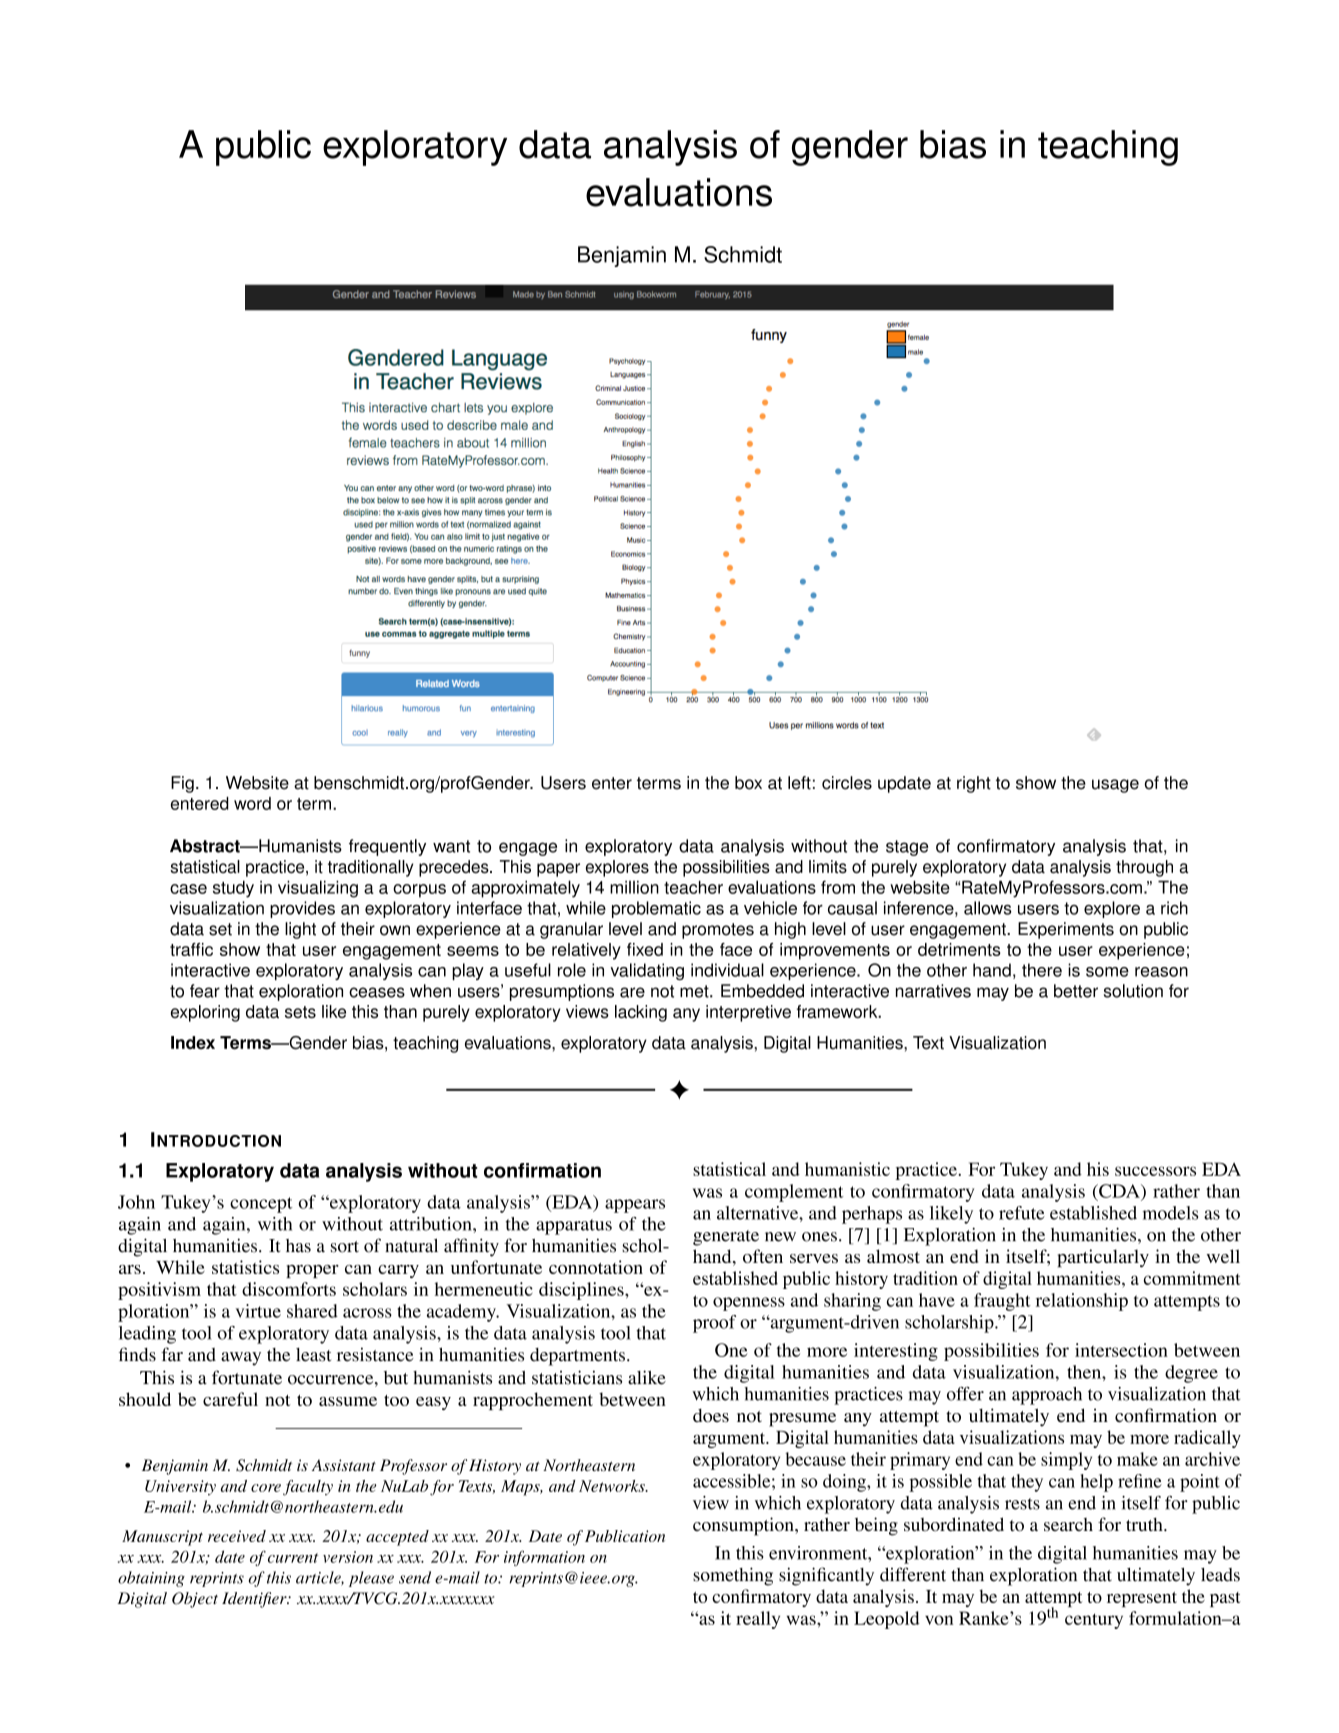 The image size is (1339, 1733). I want to click on really, so click(758, 1620).
